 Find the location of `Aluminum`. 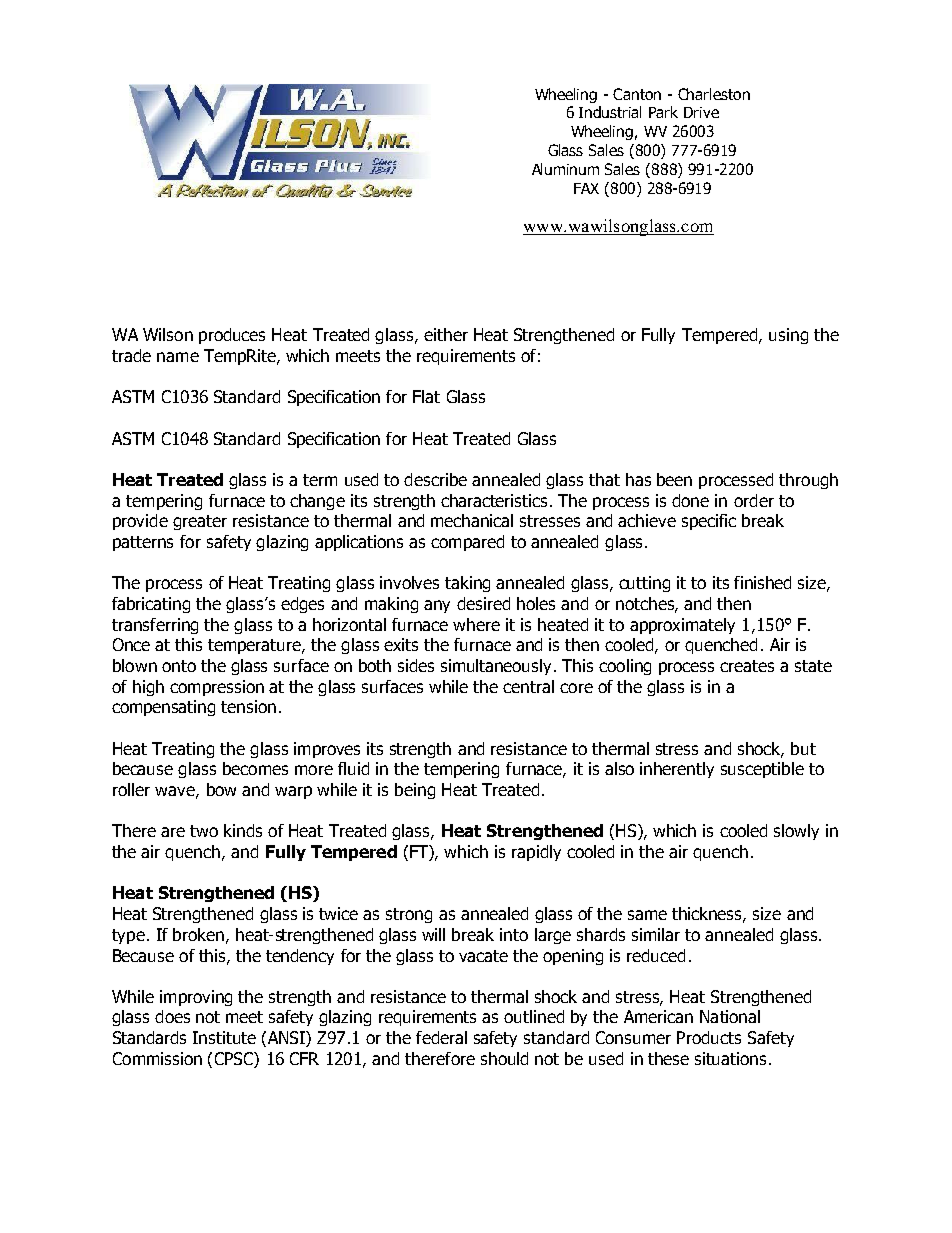

Aluminum is located at coordinates (565, 169).
